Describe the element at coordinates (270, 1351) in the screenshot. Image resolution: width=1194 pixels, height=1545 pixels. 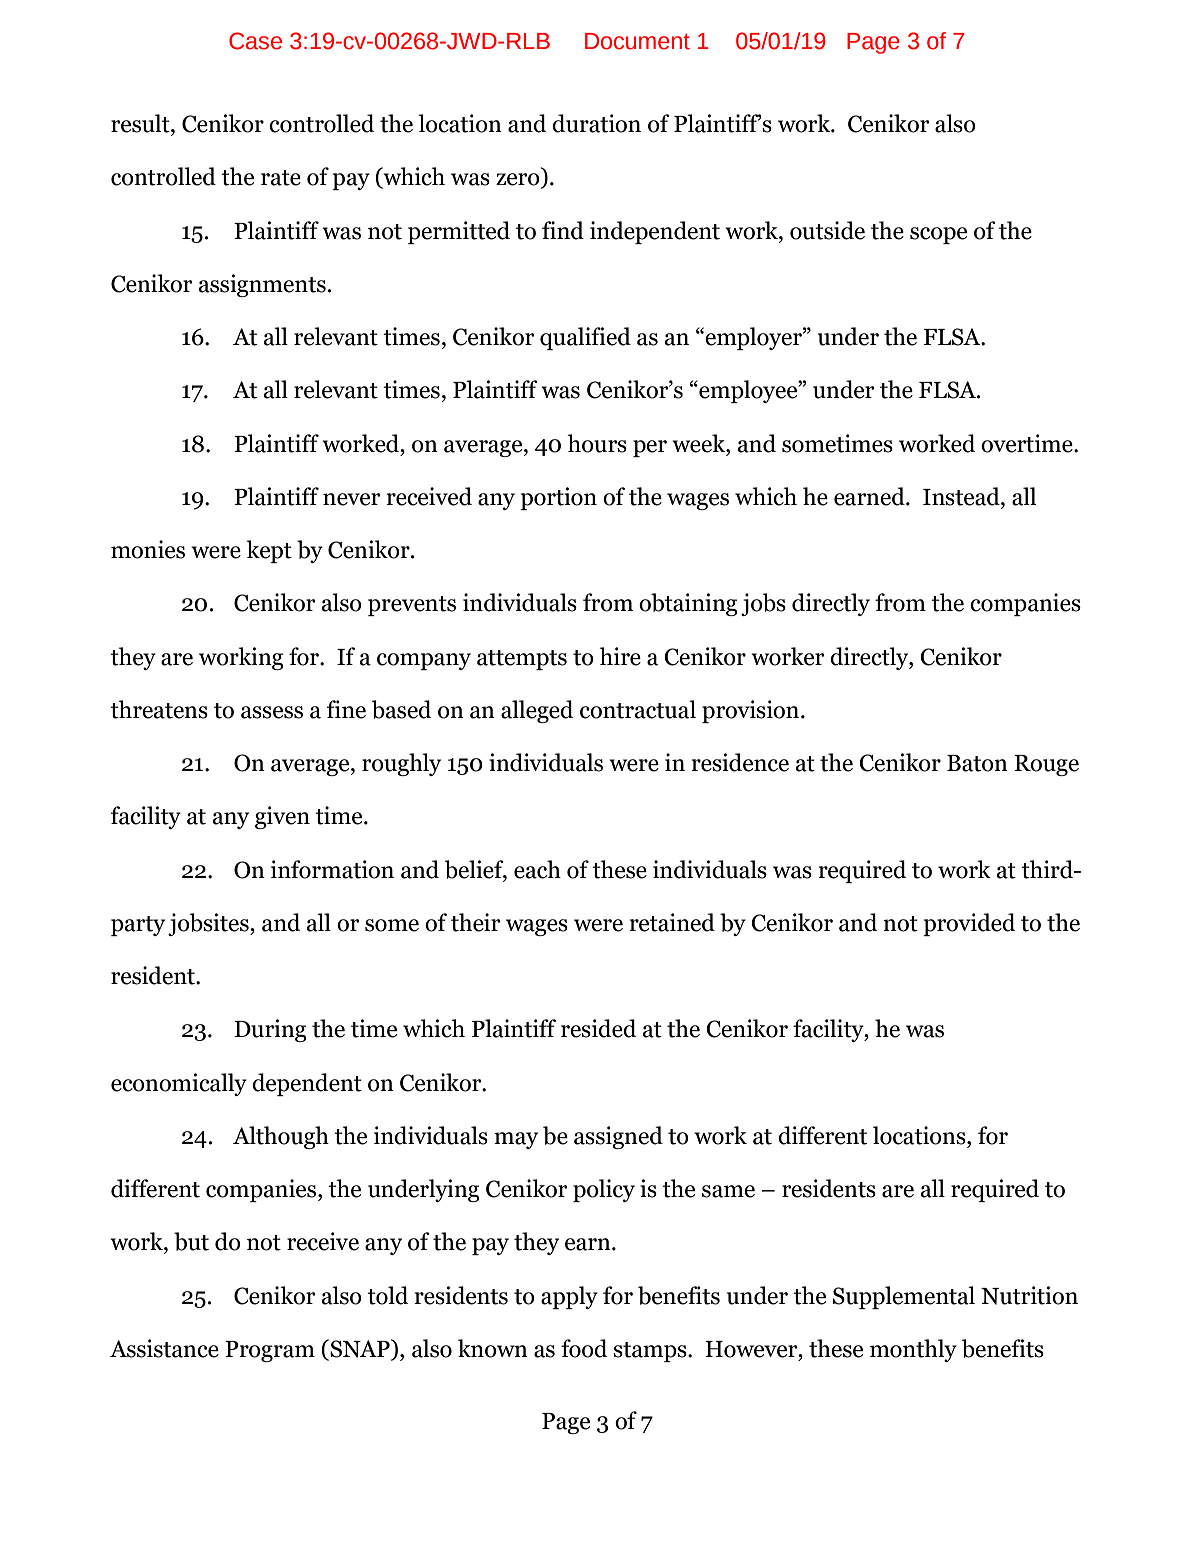
I see `Program` at that location.
